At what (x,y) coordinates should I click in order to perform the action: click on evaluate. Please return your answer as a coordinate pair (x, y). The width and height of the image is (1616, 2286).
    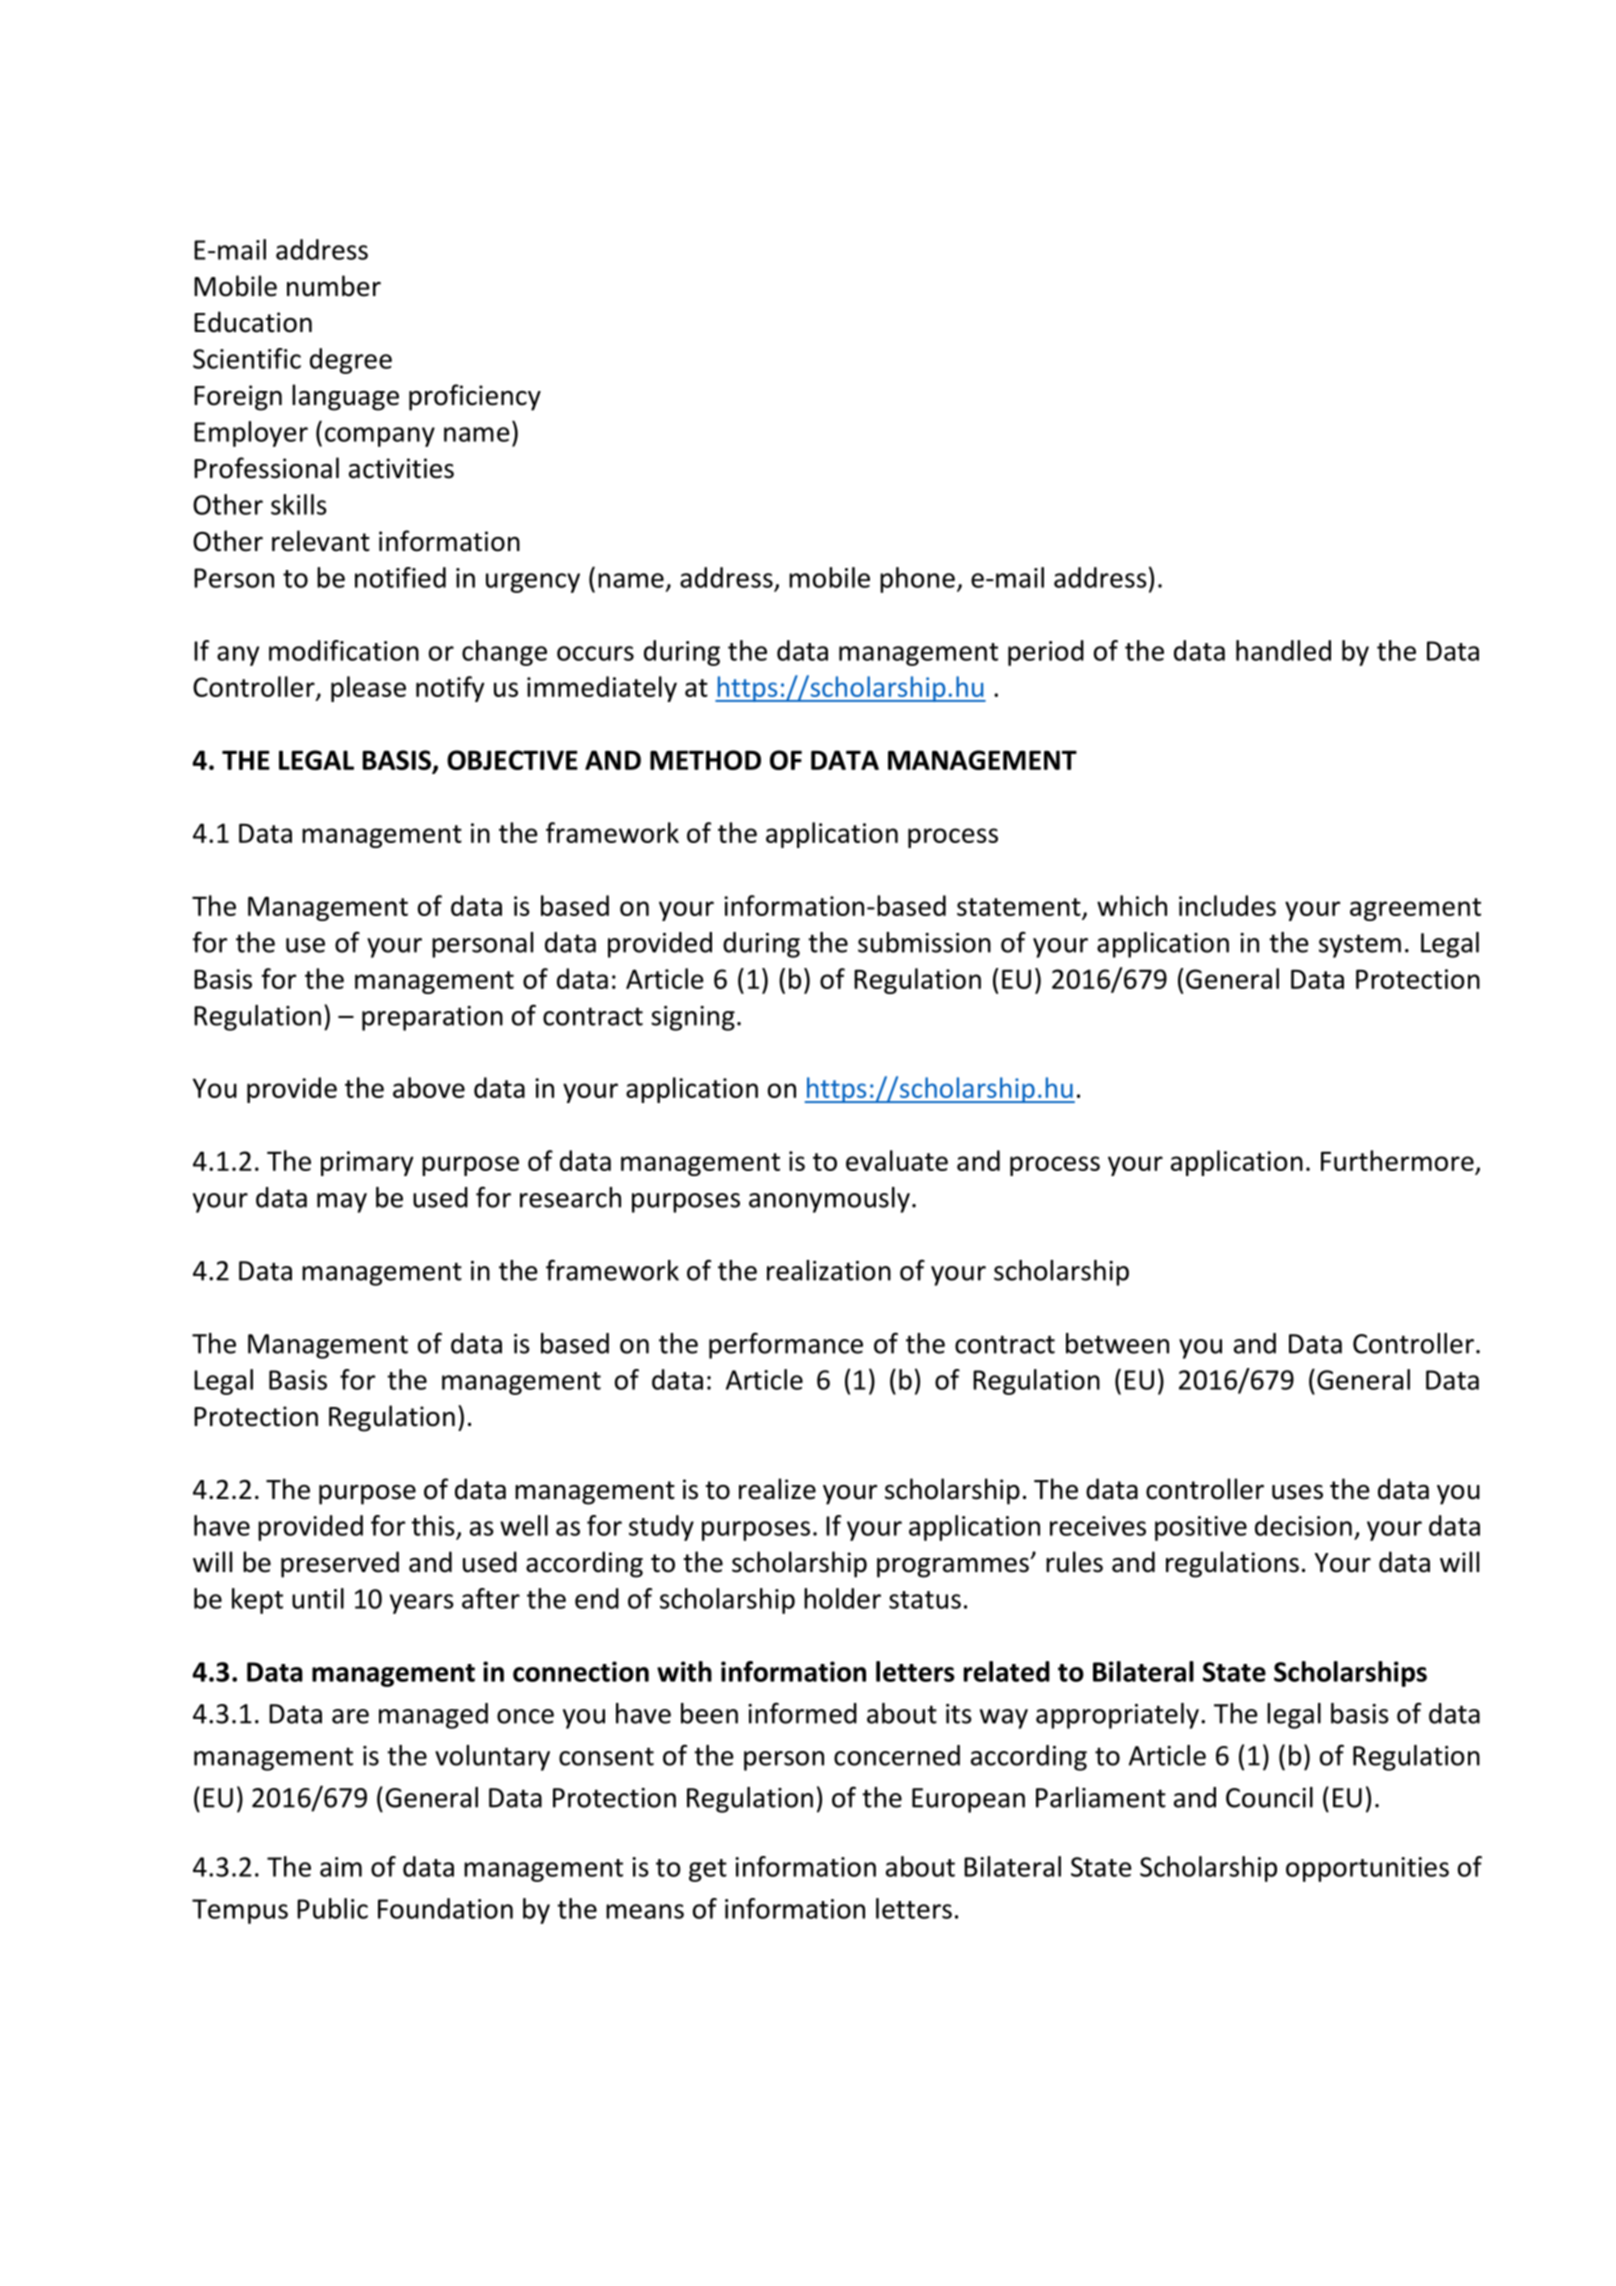
    Looking at the image, I should click on (897, 1160).
